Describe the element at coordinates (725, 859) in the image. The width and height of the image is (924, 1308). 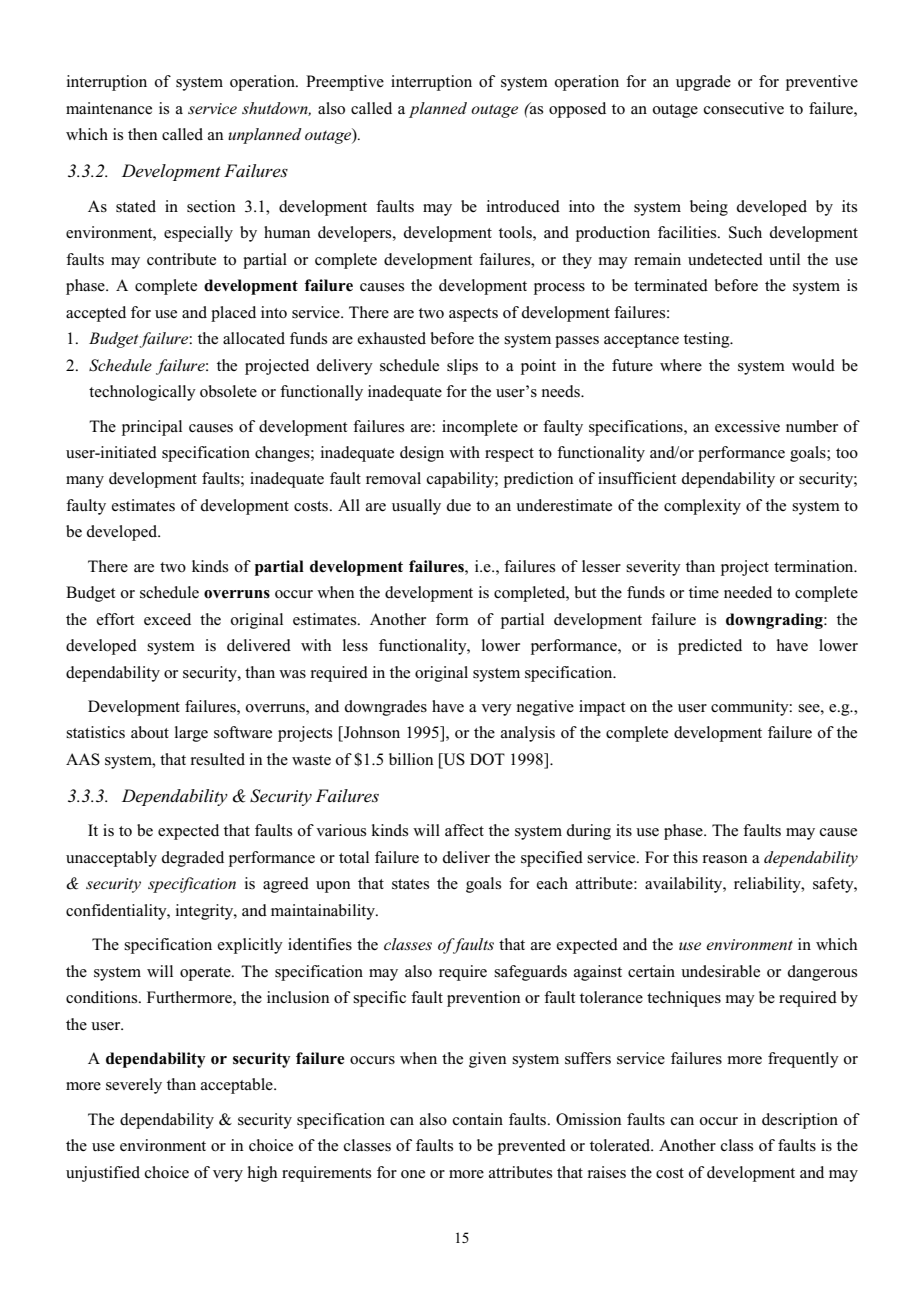
I see `reason` at that location.
